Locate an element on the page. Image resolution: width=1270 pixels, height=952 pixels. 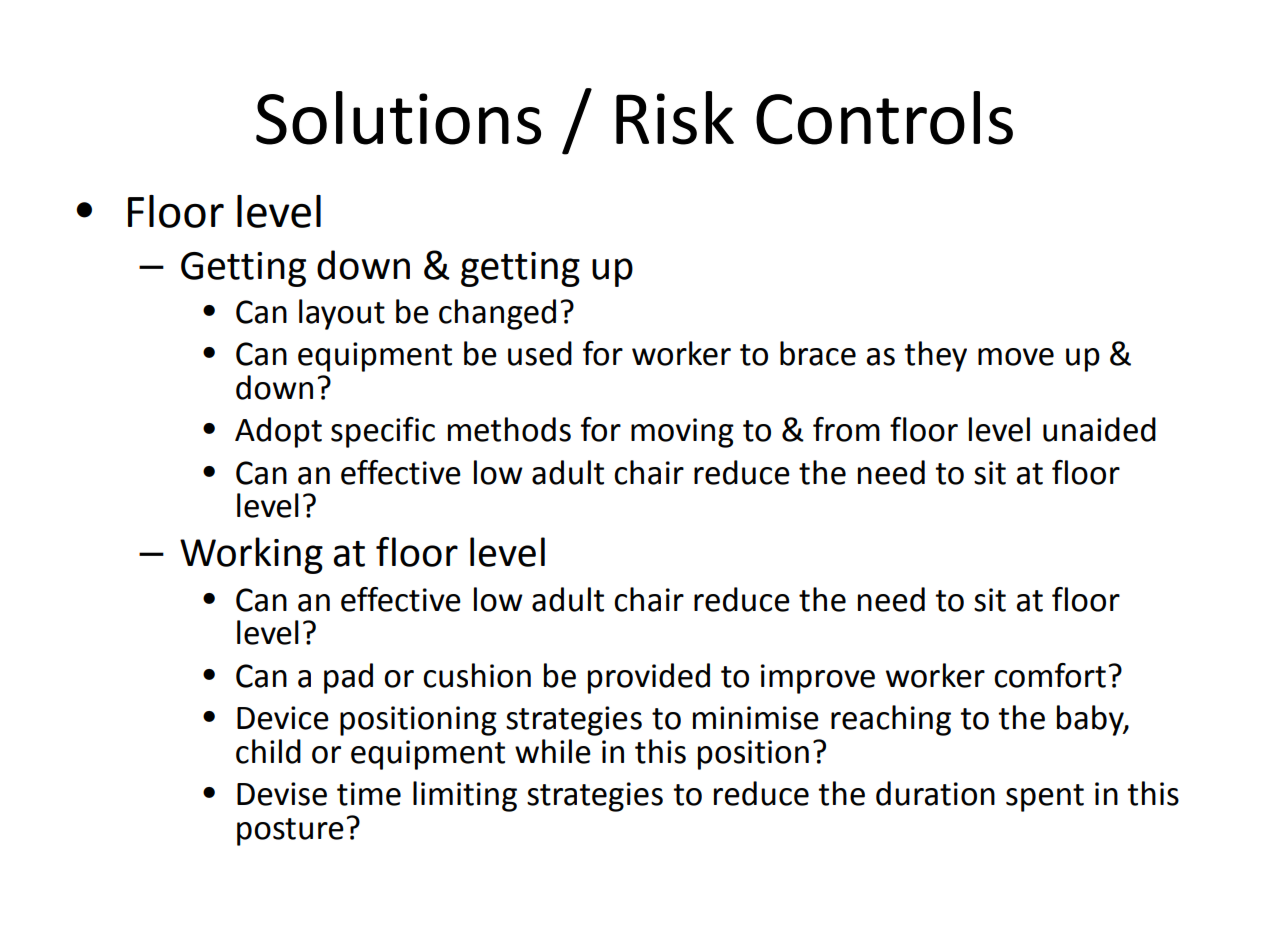
comfort is located at coordinates (1050, 675).
